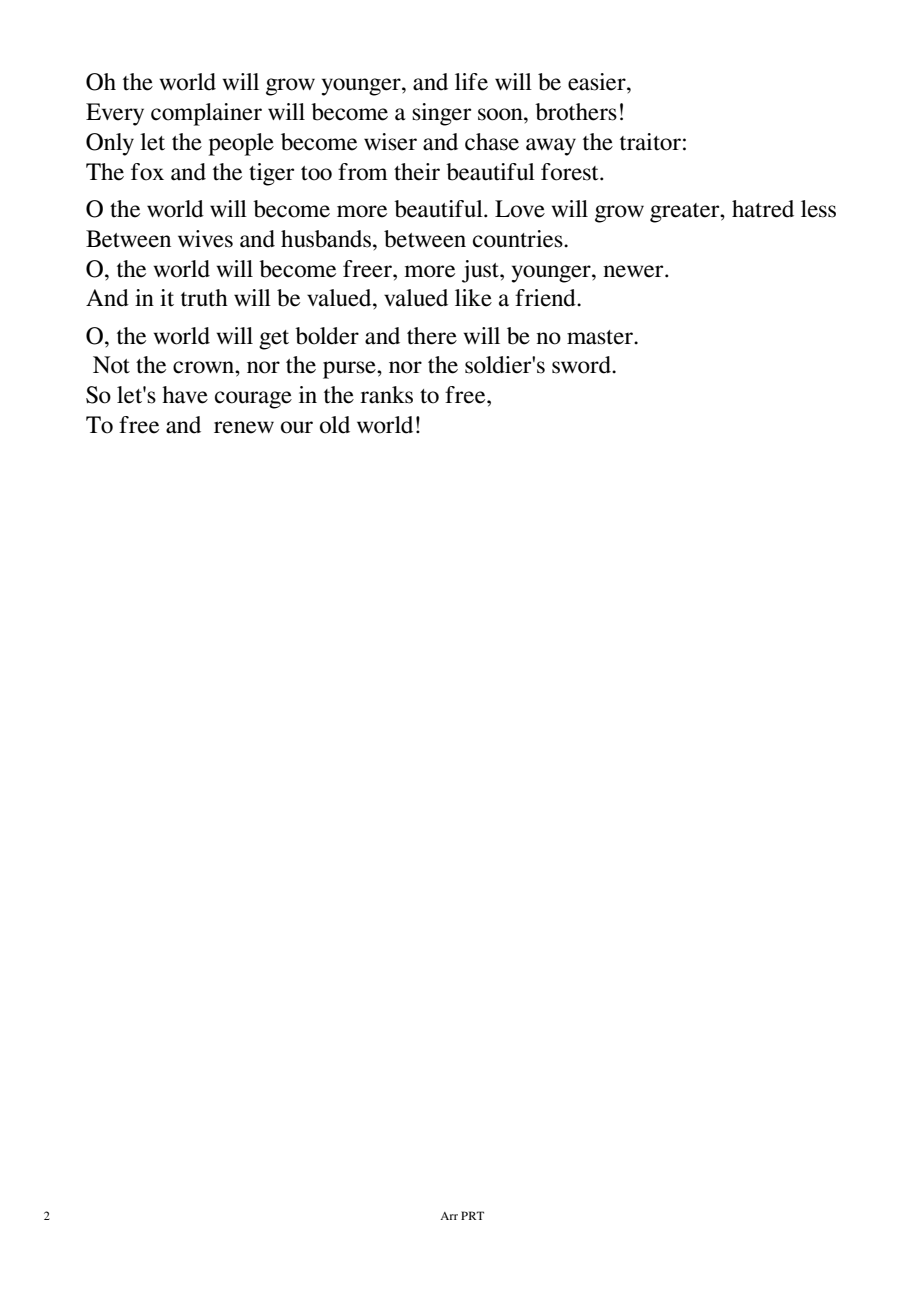 The image size is (924, 1308). I want to click on PRT, so click(472, 1215).
